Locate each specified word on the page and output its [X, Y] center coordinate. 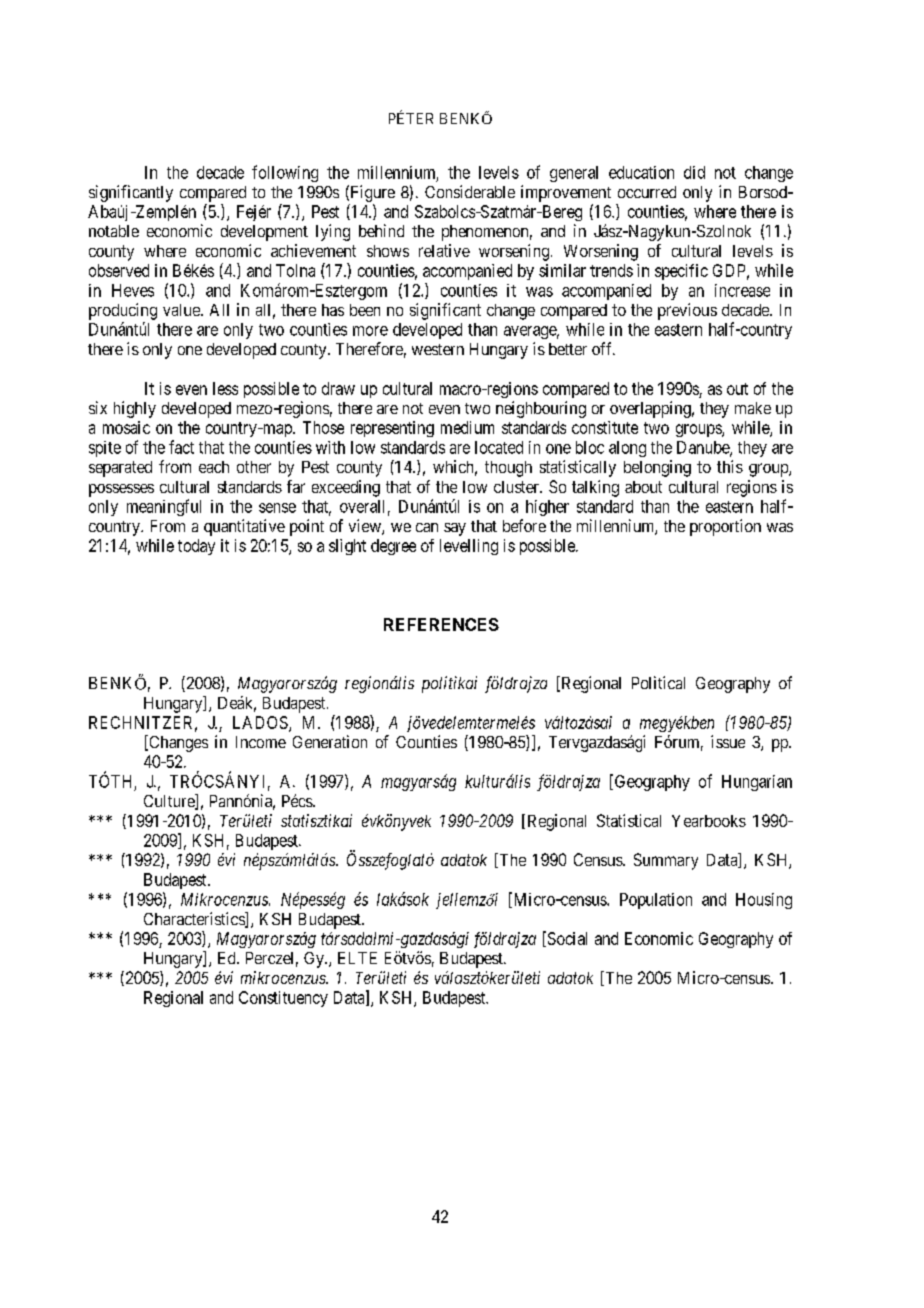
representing [392, 429]
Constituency [283, 999]
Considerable [470, 191]
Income [261, 742]
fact [181, 447]
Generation [330, 741]
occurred [647, 192]
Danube [704, 448]
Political [658, 682]
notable [114, 231]
